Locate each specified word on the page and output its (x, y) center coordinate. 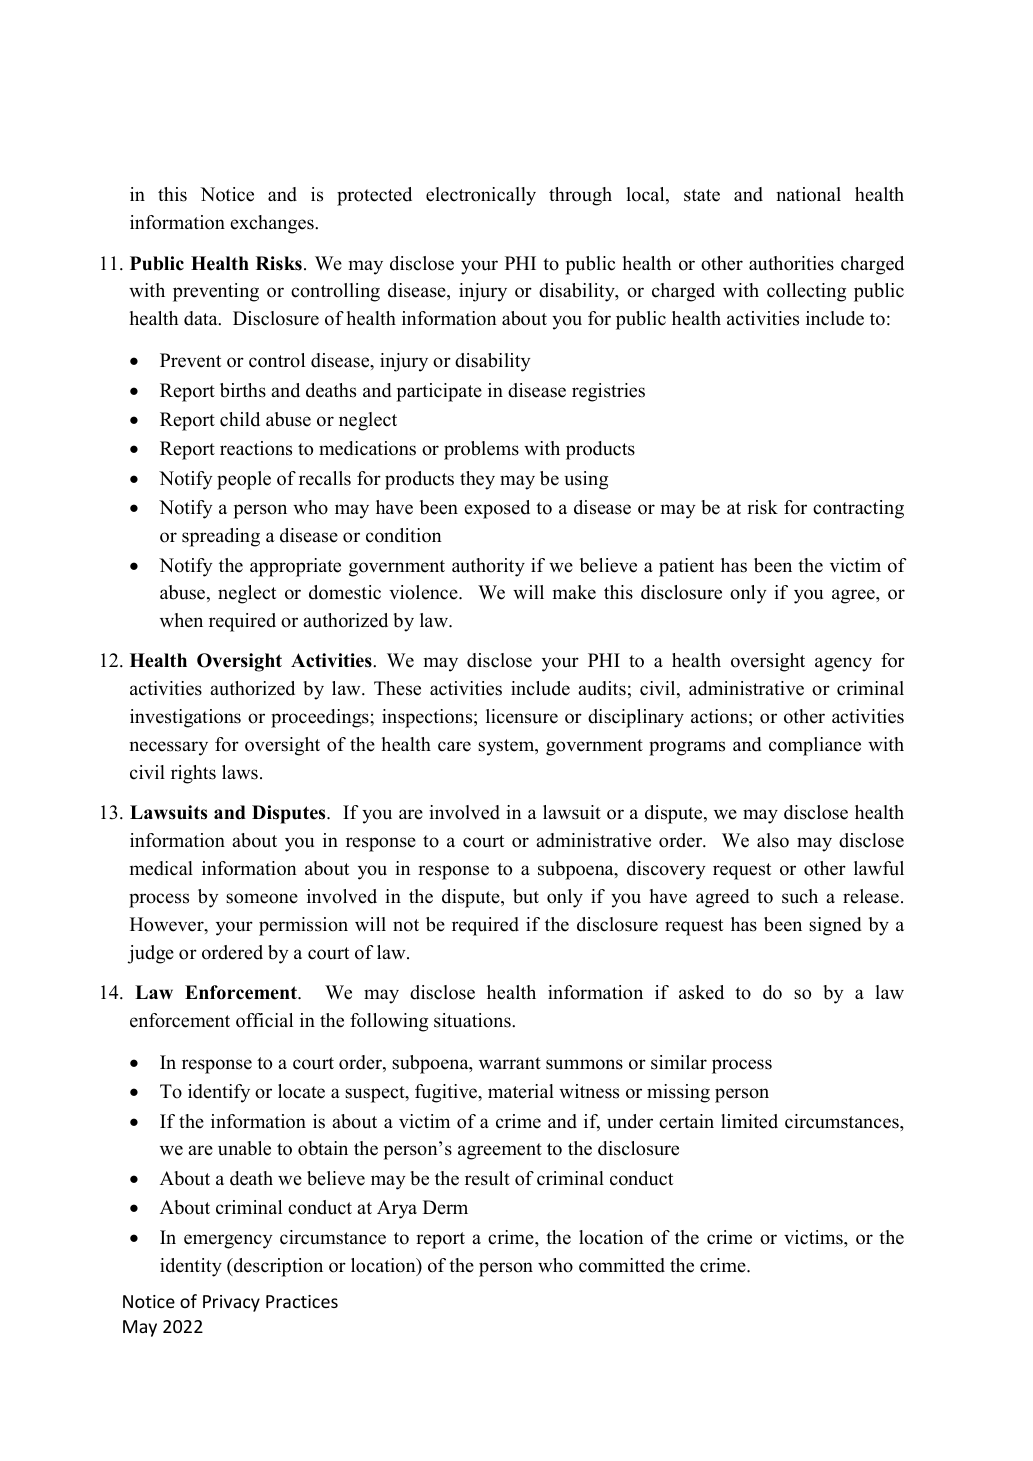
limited (749, 1121)
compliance (815, 746)
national (808, 194)
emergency (228, 1241)
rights (193, 774)
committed (622, 1265)
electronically (481, 196)
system (507, 747)
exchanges (273, 224)
